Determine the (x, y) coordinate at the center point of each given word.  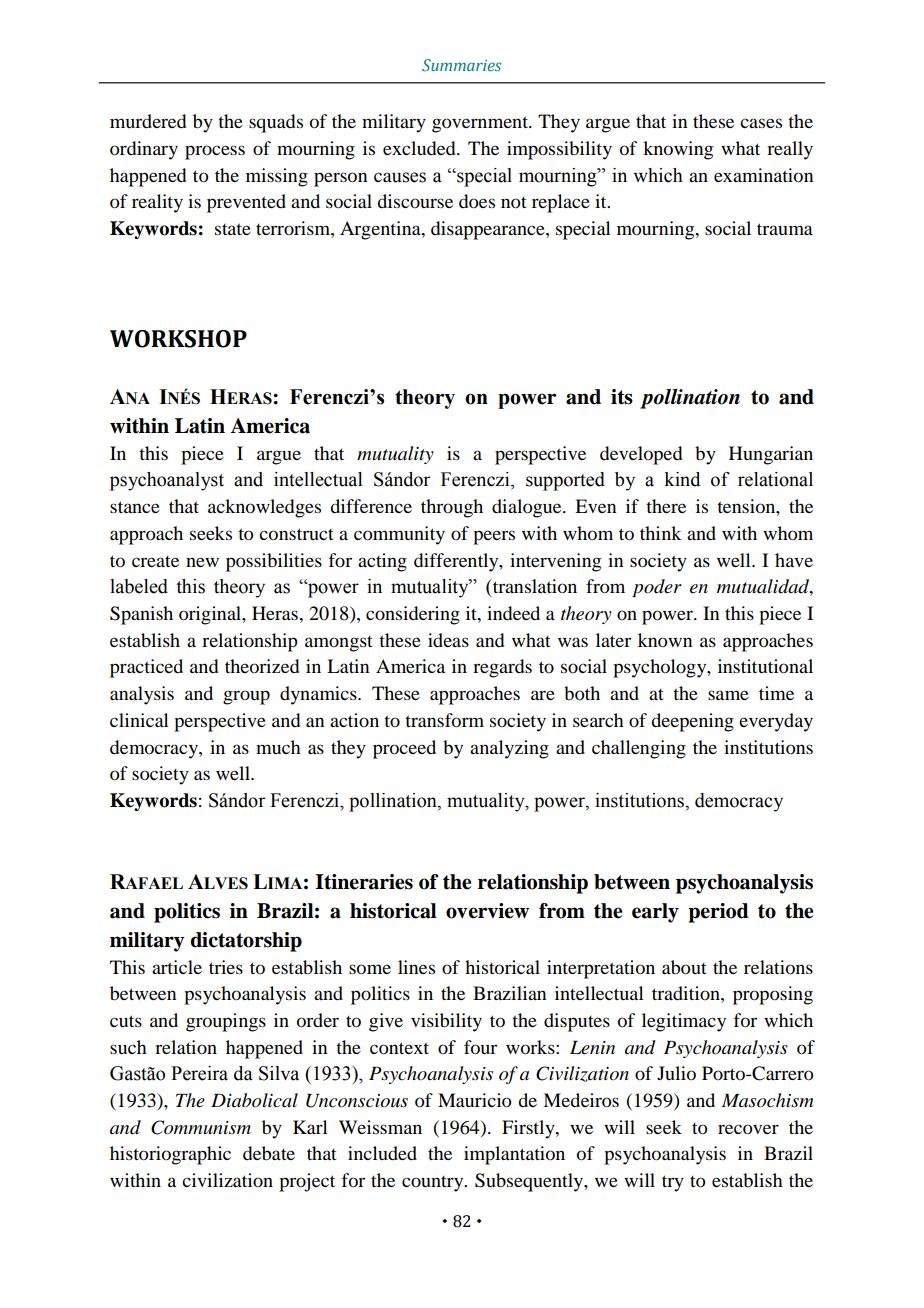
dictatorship (246, 942)
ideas (448, 640)
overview (487, 911)
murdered (148, 121)
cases (761, 123)
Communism (201, 1127)
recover (748, 1129)
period (718, 913)
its (622, 397)
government (481, 125)
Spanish (141, 615)
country (434, 1184)
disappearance (489, 230)
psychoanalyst (167, 481)
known (665, 640)
